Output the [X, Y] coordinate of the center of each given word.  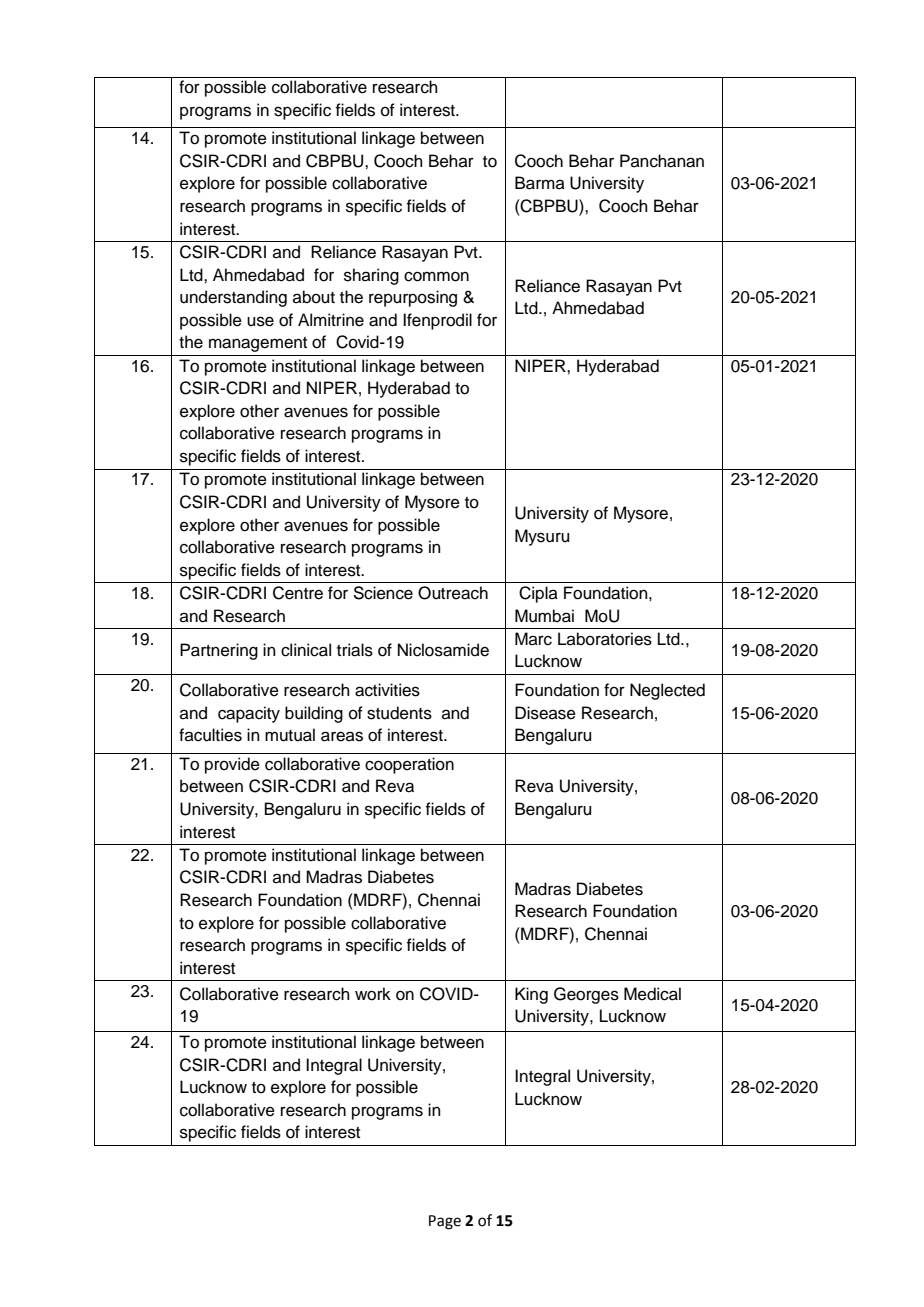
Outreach [453, 593]
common [436, 276]
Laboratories [605, 639]
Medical [652, 994]
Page [445, 1222]
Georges [586, 995]
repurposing [413, 298]
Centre [298, 593]
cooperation [409, 765]
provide [232, 765]
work [373, 994]
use [260, 321]
